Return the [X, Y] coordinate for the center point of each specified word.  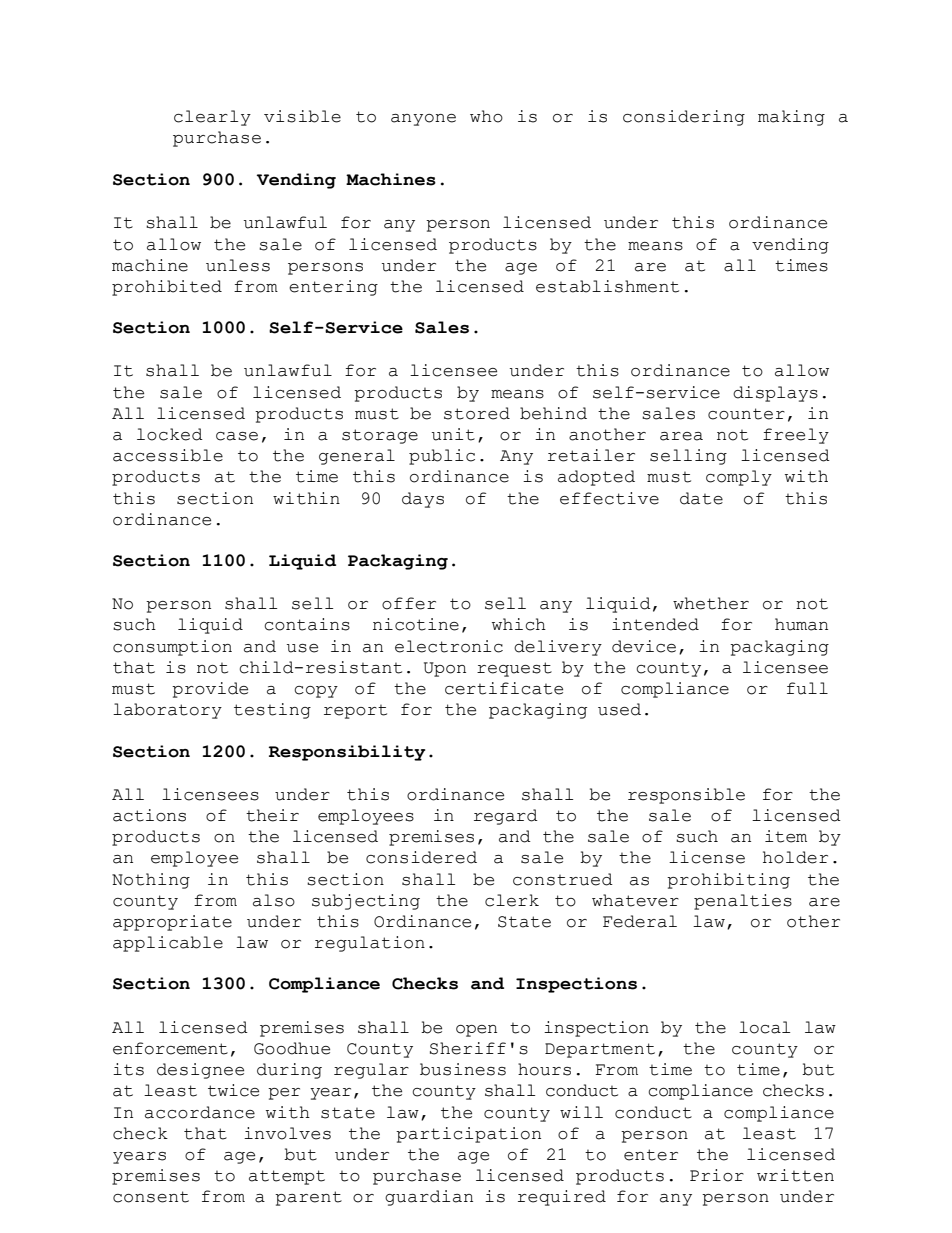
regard [506, 817]
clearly [212, 118]
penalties [743, 902]
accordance [200, 1112]
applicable [168, 944]
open [476, 1031]
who [486, 116]
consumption [172, 648]
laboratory [167, 711]
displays [775, 394]
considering [684, 118]
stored [477, 413]
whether [711, 603]
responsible [686, 796]
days [423, 500]
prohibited [167, 288]
